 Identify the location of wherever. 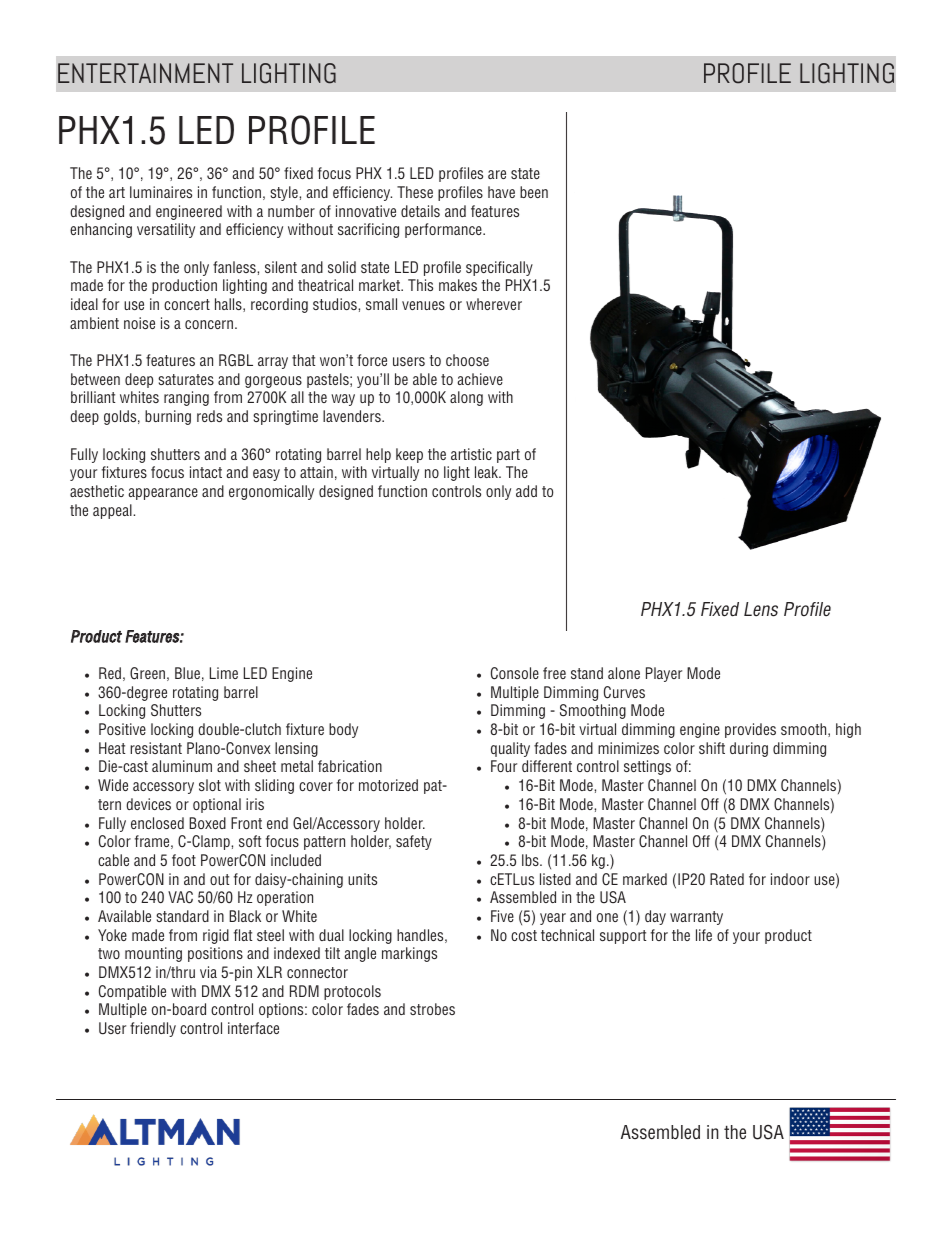
(494, 304).
